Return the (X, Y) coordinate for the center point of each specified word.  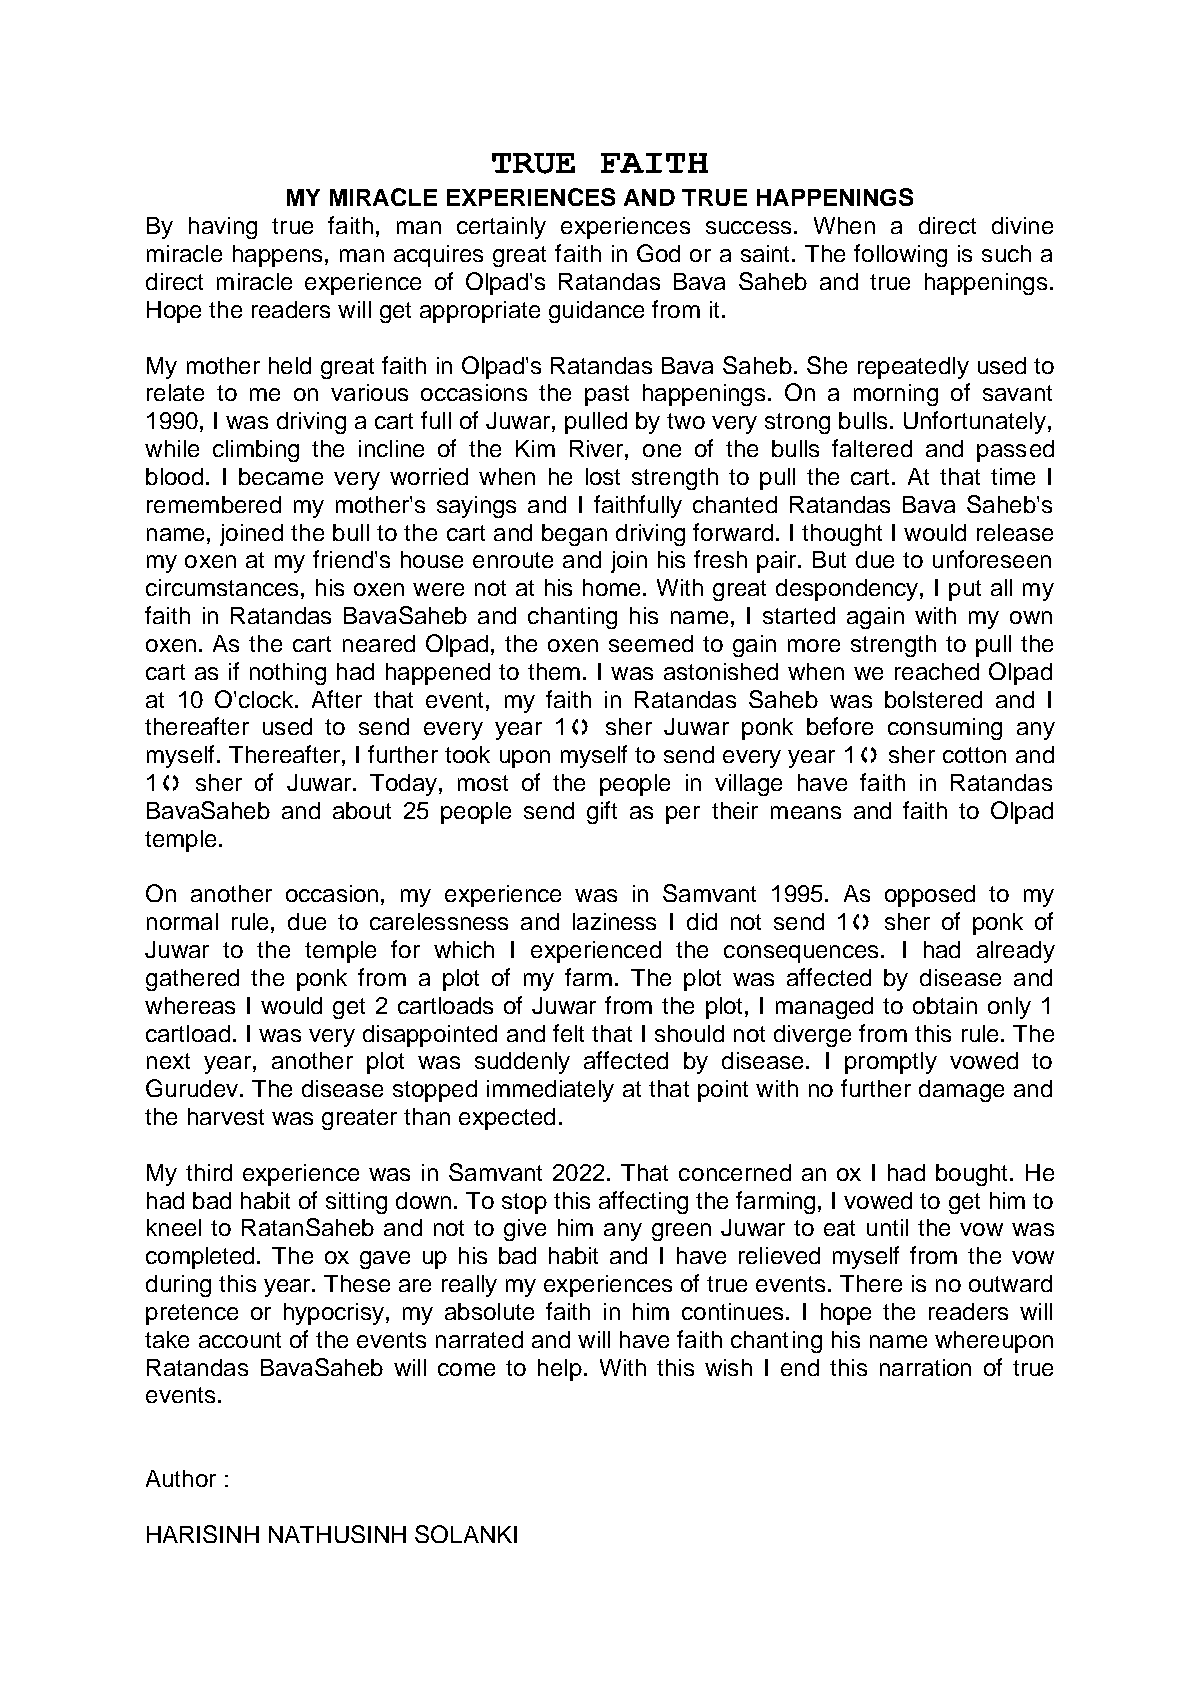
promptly (891, 1063)
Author (181, 1478)
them (554, 671)
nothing (288, 674)
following (900, 255)
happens (277, 256)
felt (568, 1033)
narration (925, 1367)
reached (937, 671)
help (560, 1370)
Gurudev (192, 1088)
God (658, 253)
